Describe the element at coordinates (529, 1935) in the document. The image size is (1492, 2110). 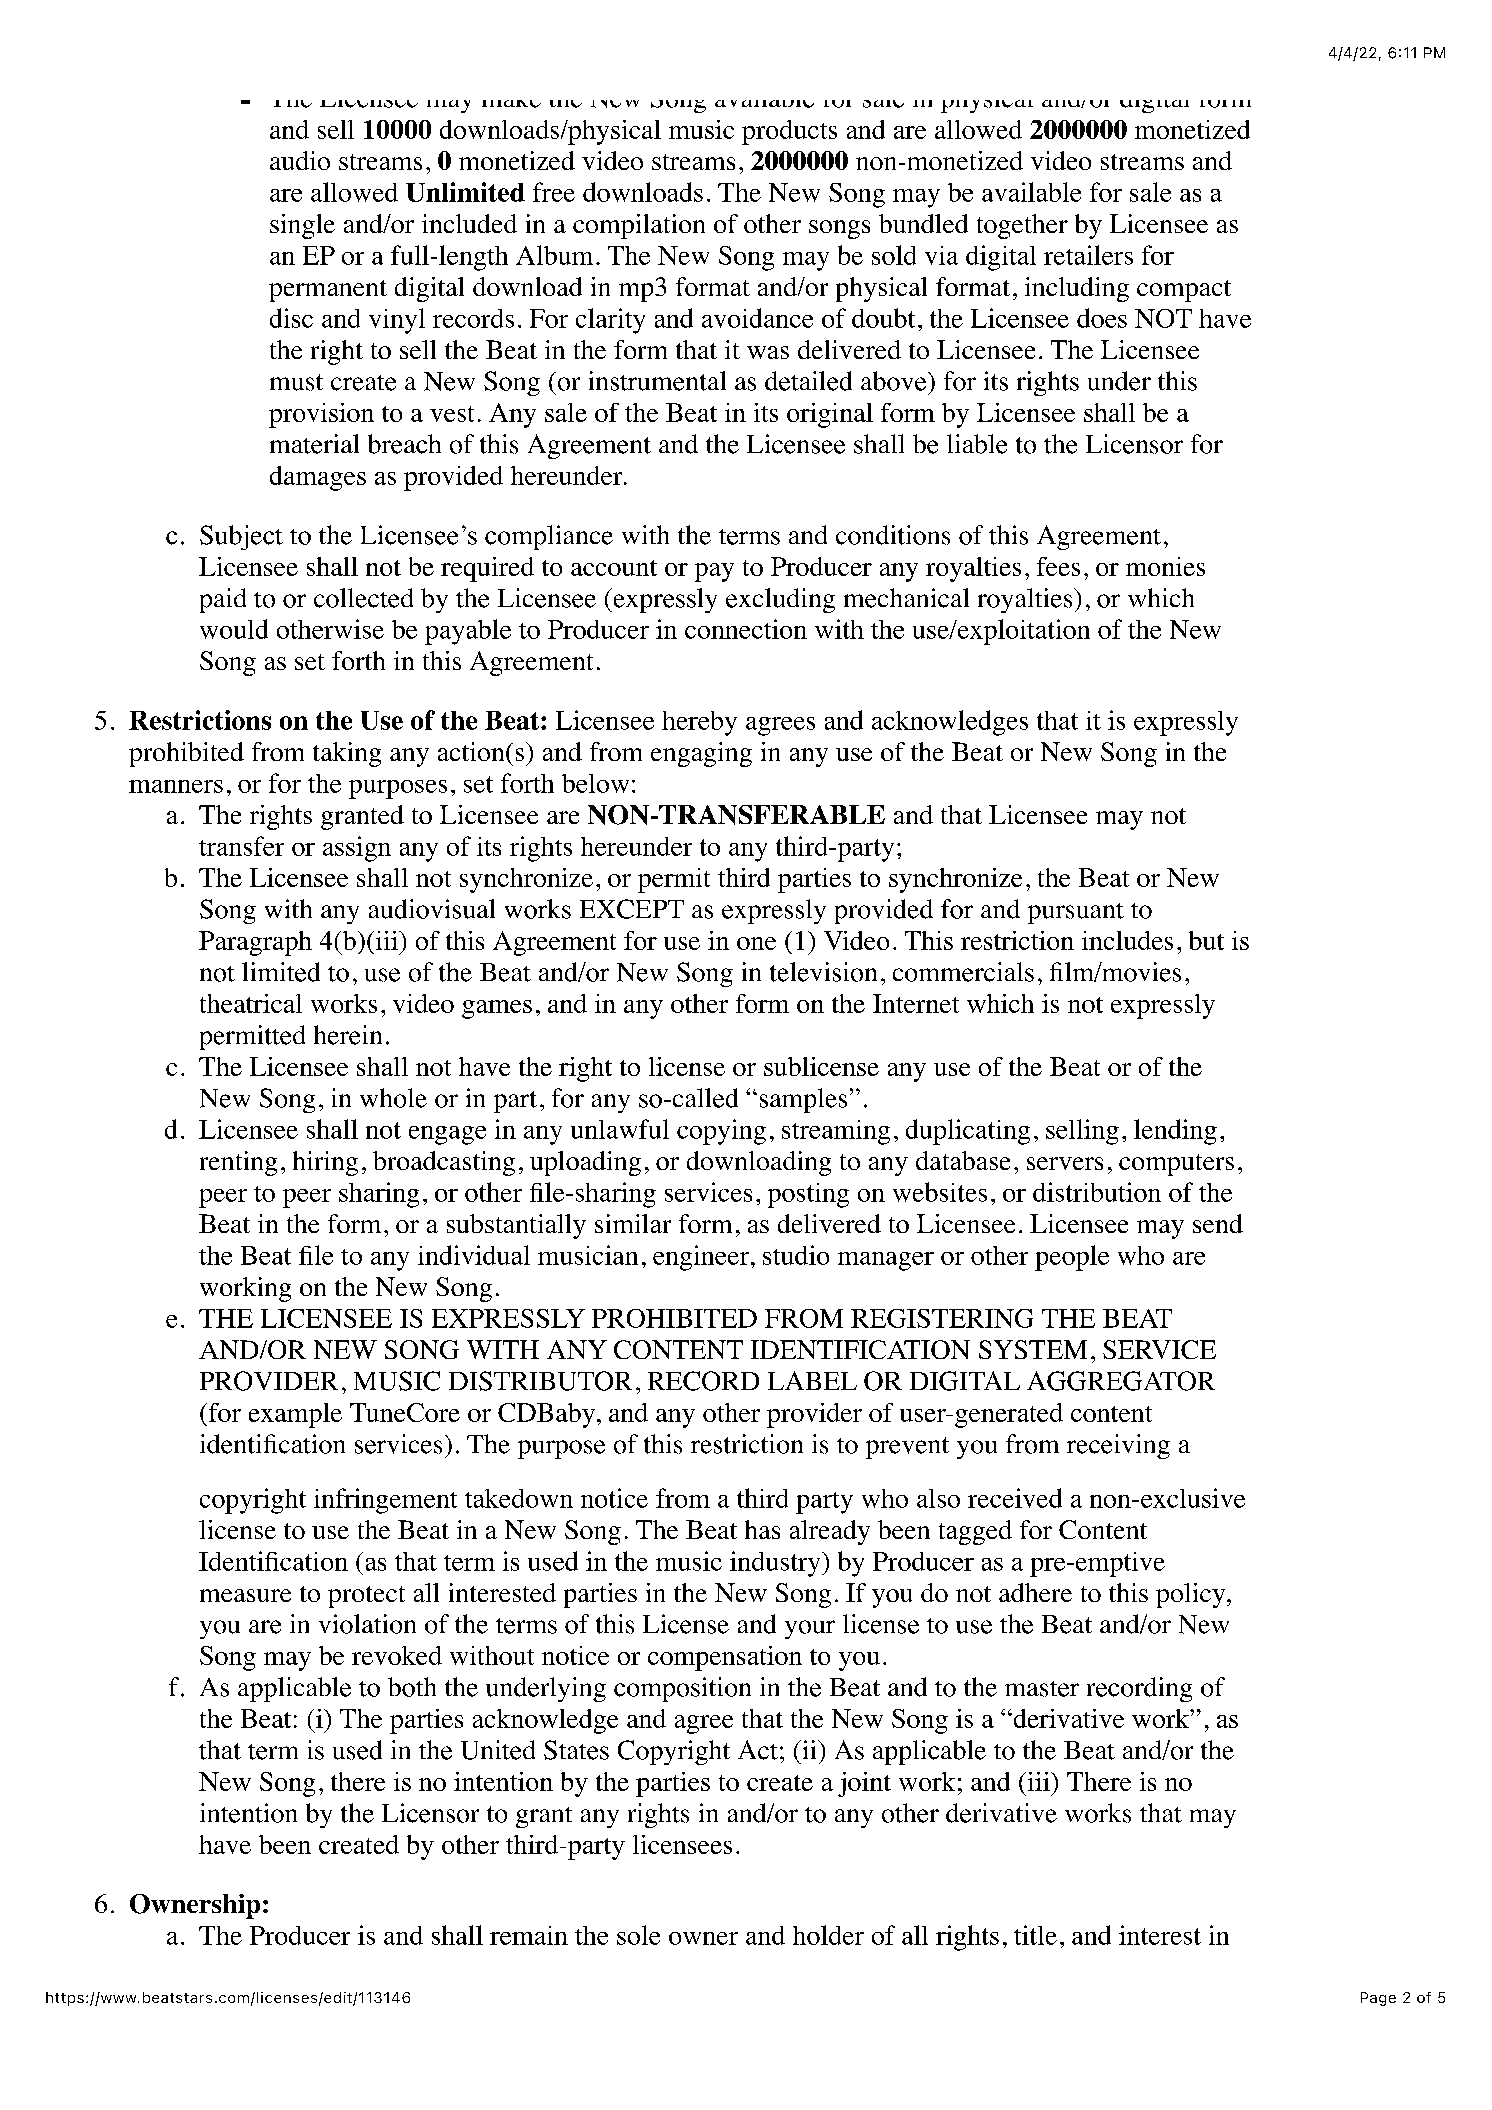
I see `remain` at that location.
